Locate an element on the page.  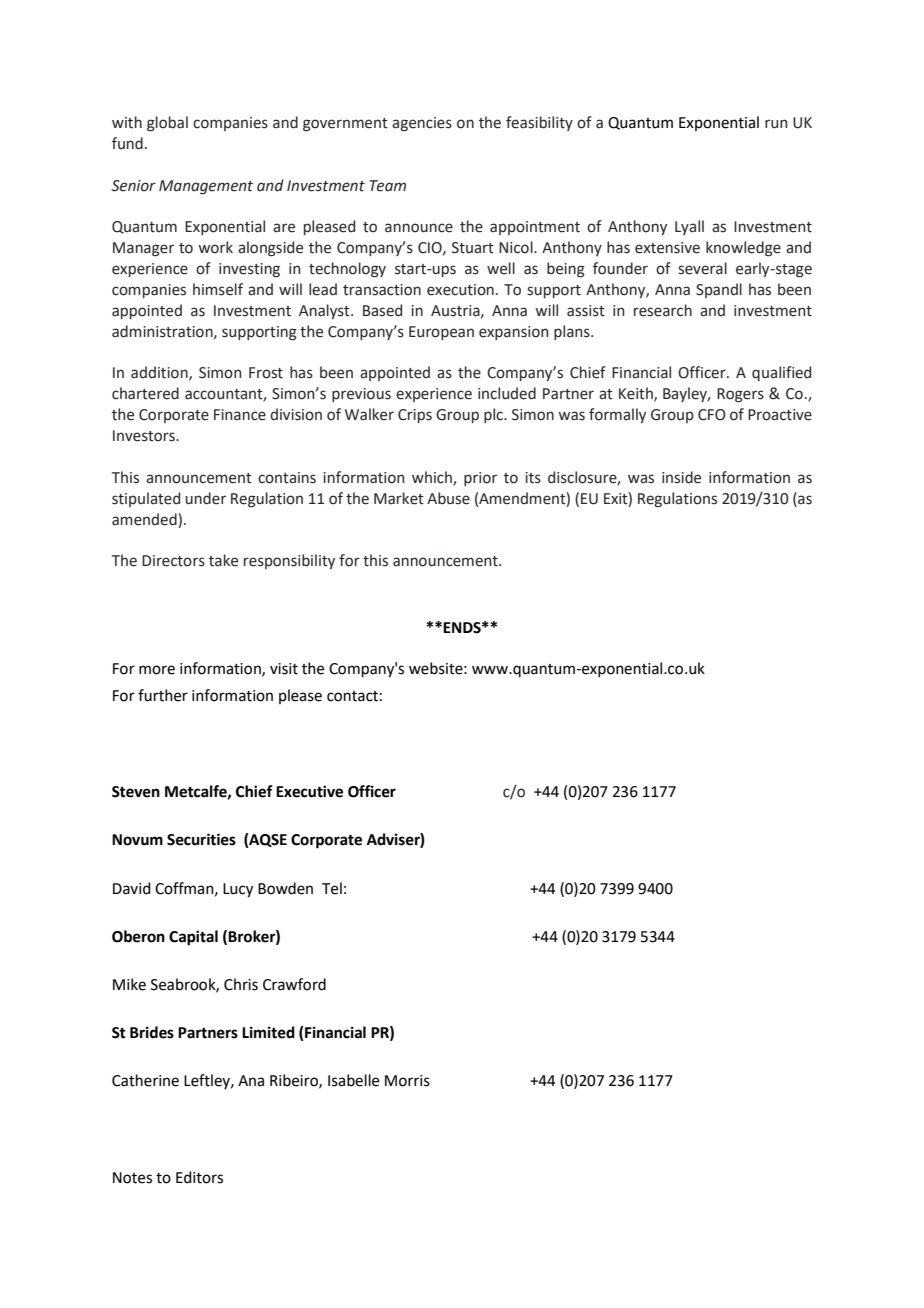
Frost is located at coordinates (266, 373).
